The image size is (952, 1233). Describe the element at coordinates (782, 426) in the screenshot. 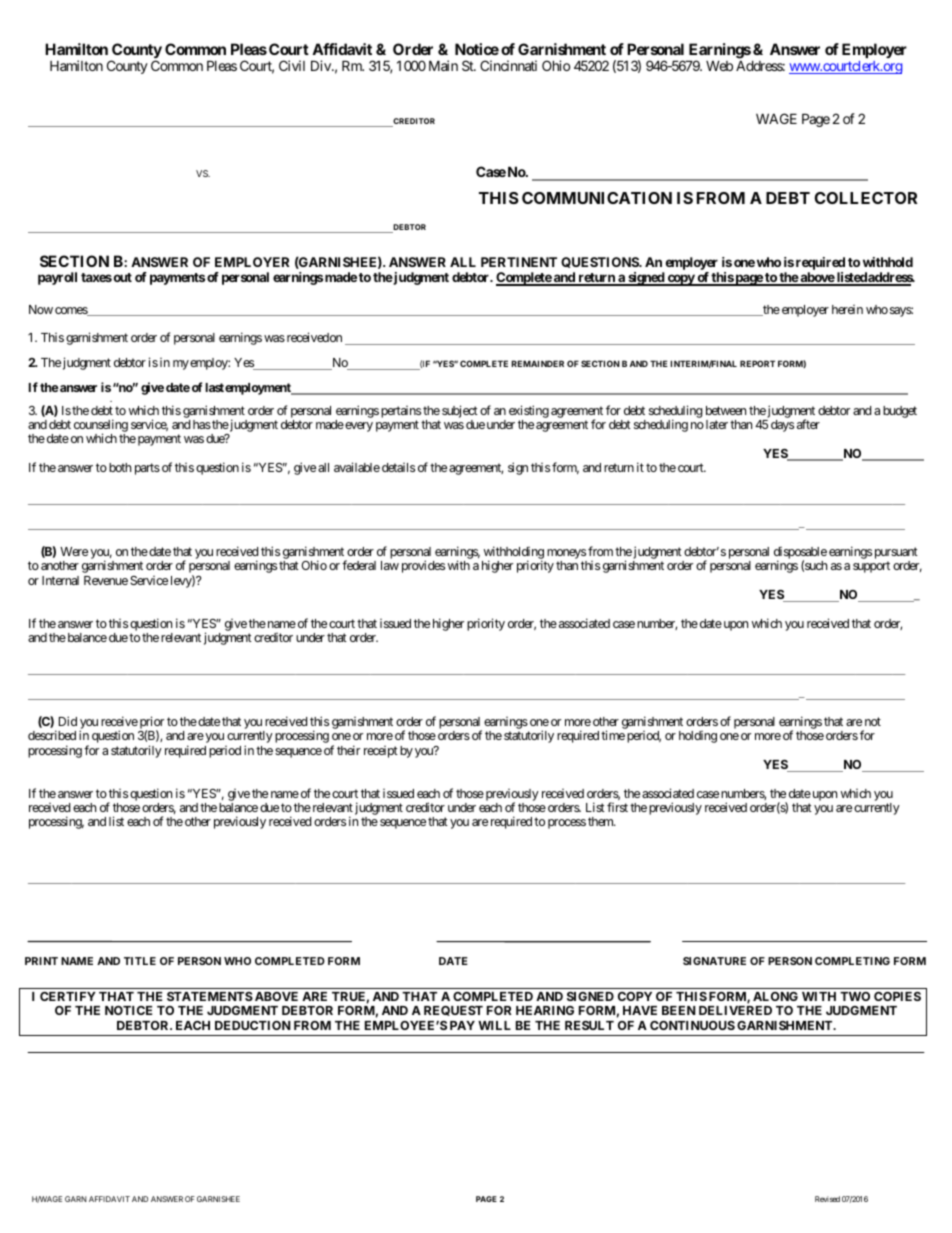

I see `days` at that location.
